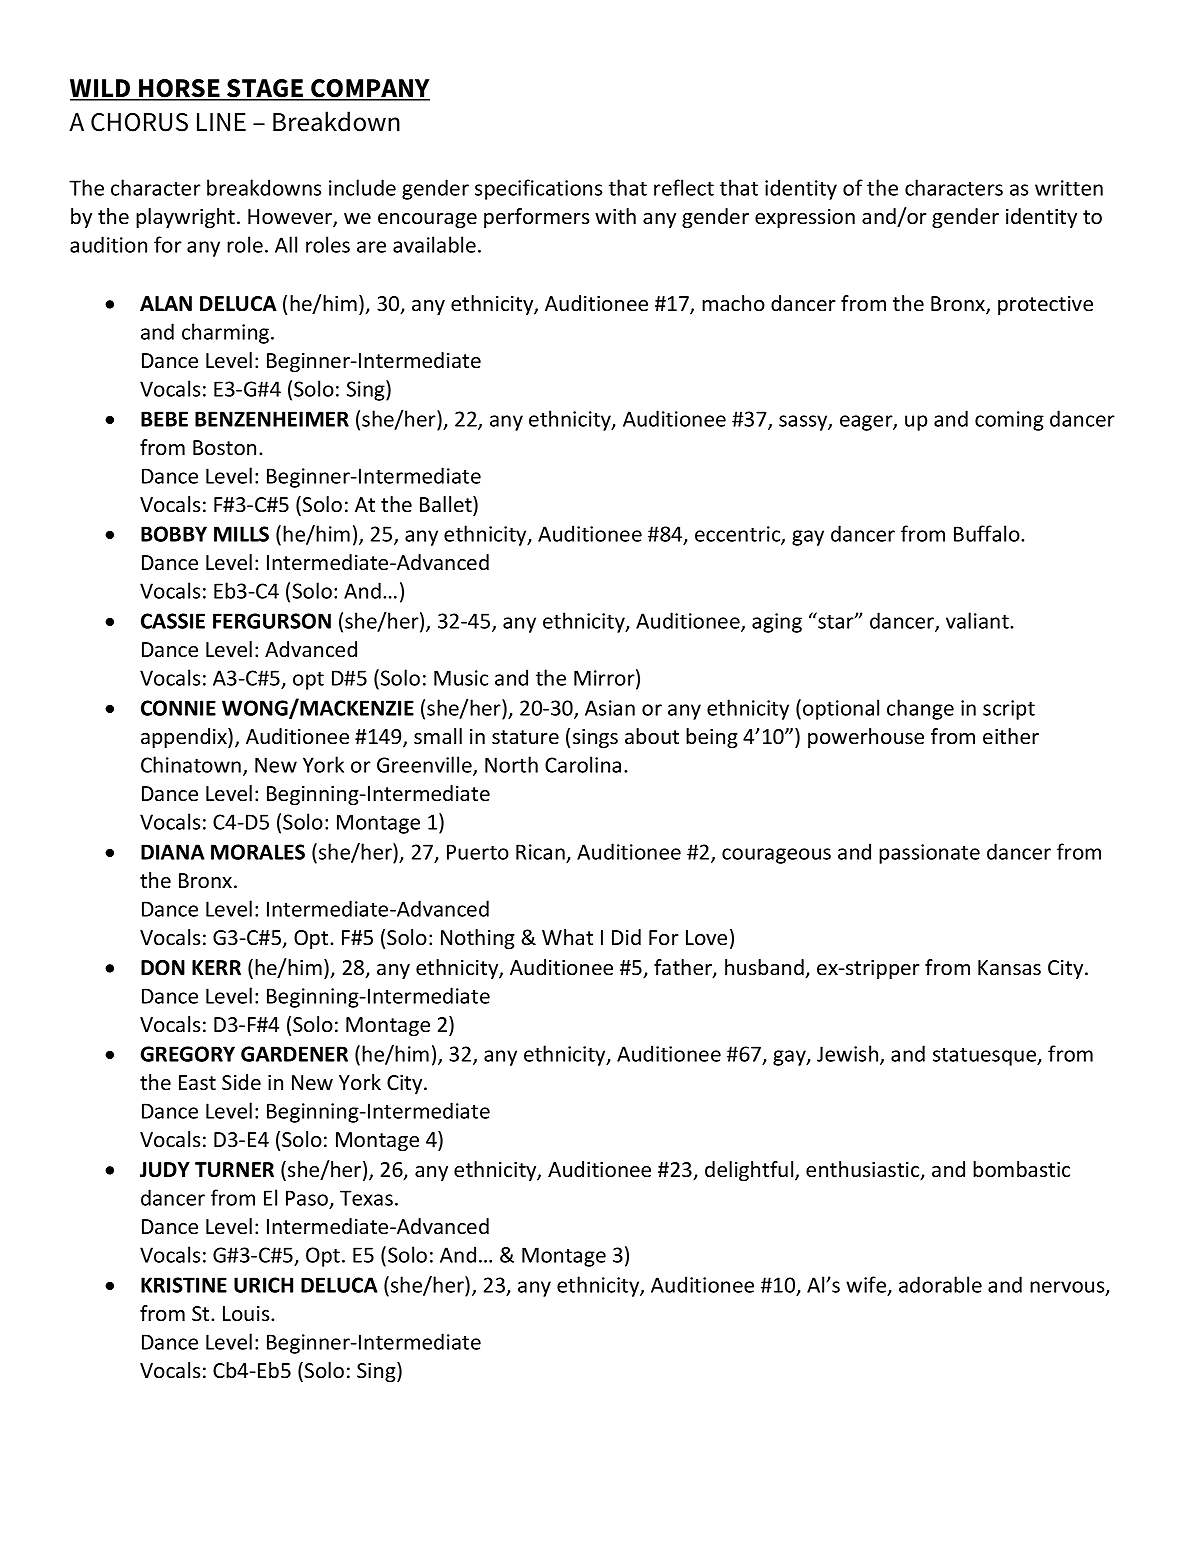  I want to click on delightful, so click(750, 1171).
